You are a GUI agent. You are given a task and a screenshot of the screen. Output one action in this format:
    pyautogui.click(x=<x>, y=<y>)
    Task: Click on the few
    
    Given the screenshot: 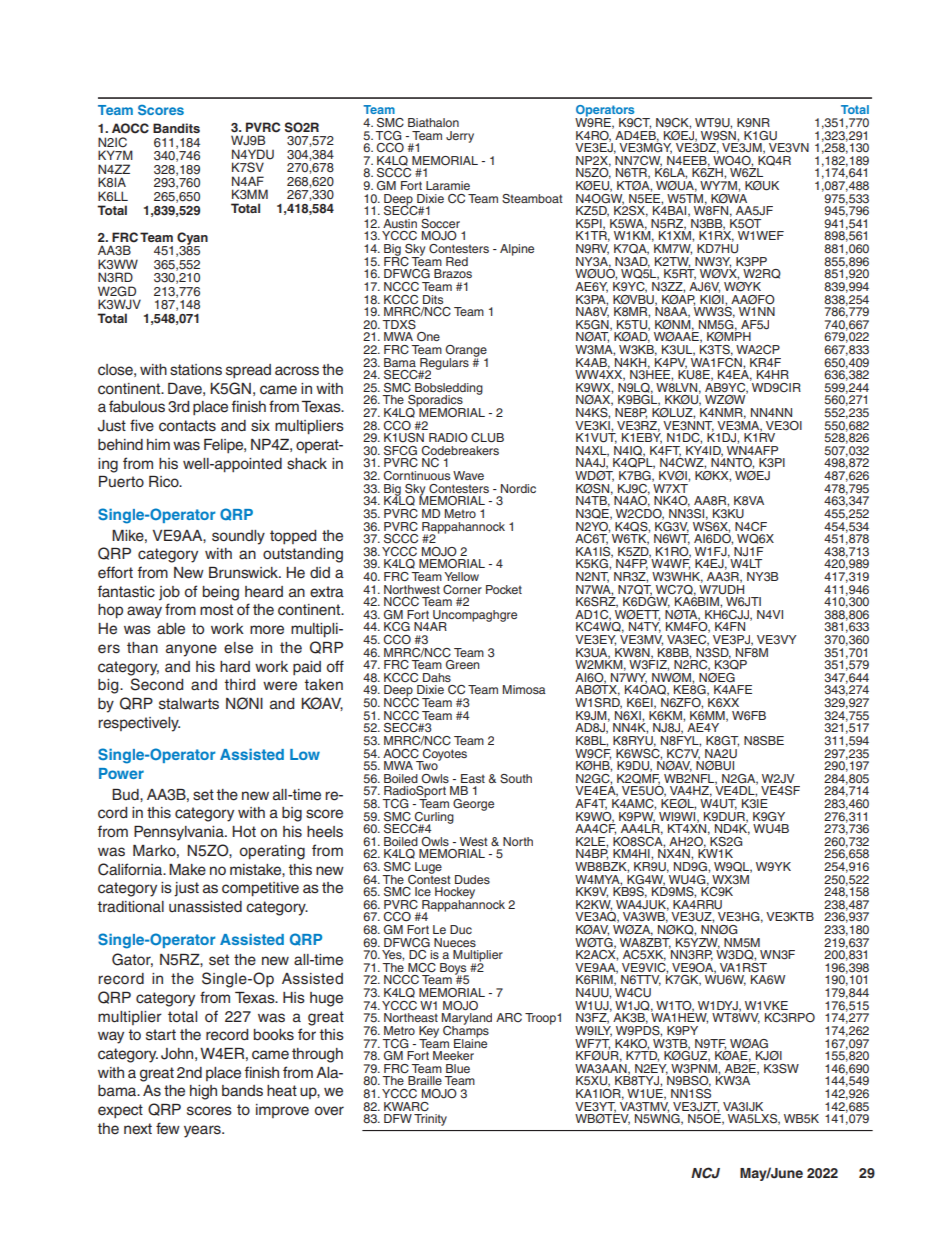 What is the action you would take?
    pyautogui.click(x=168, y=1128)
